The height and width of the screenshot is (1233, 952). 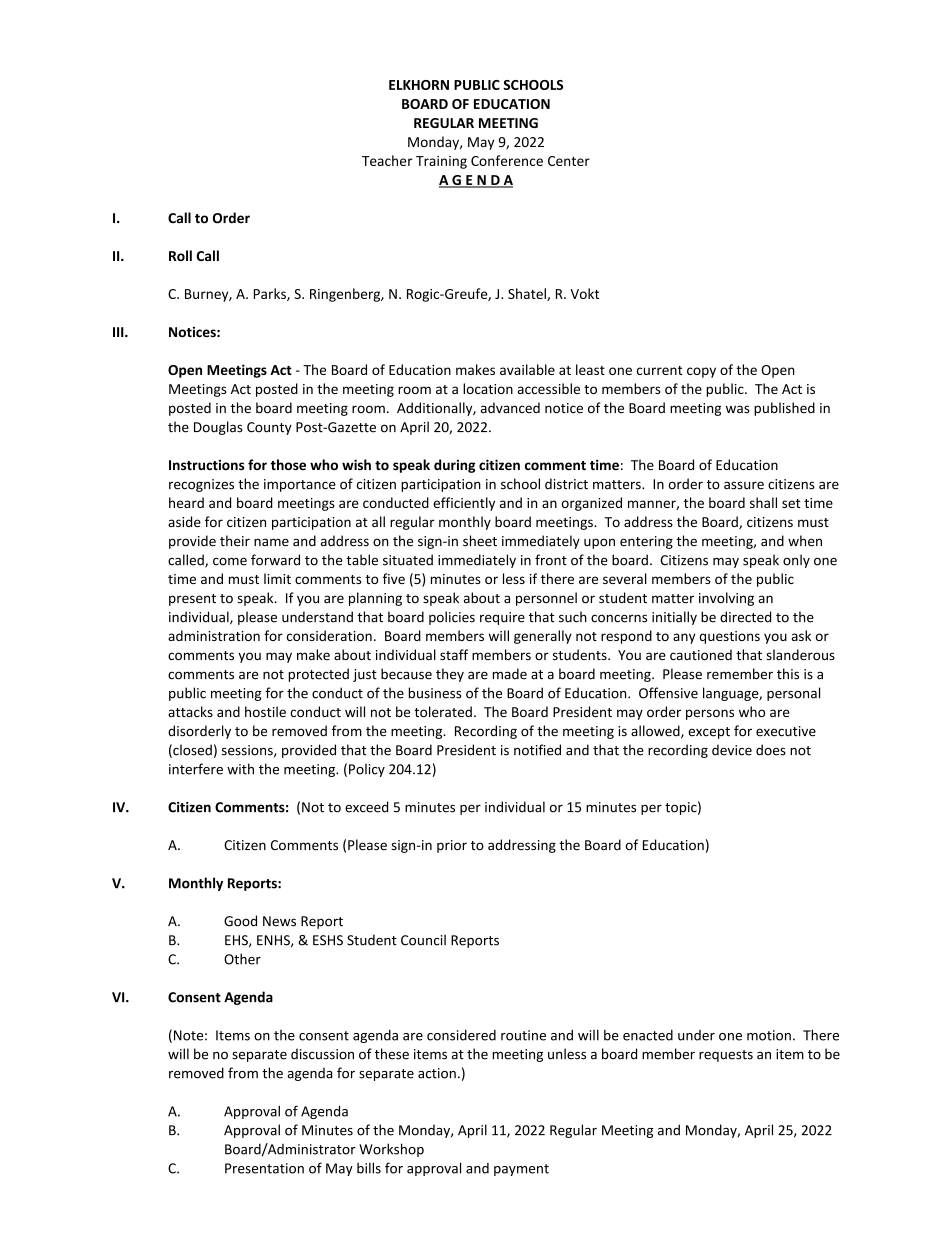 What do you see at coordinates (569, 161) in the screenshot?
I see `Center` at bounding box center [569, 161].
